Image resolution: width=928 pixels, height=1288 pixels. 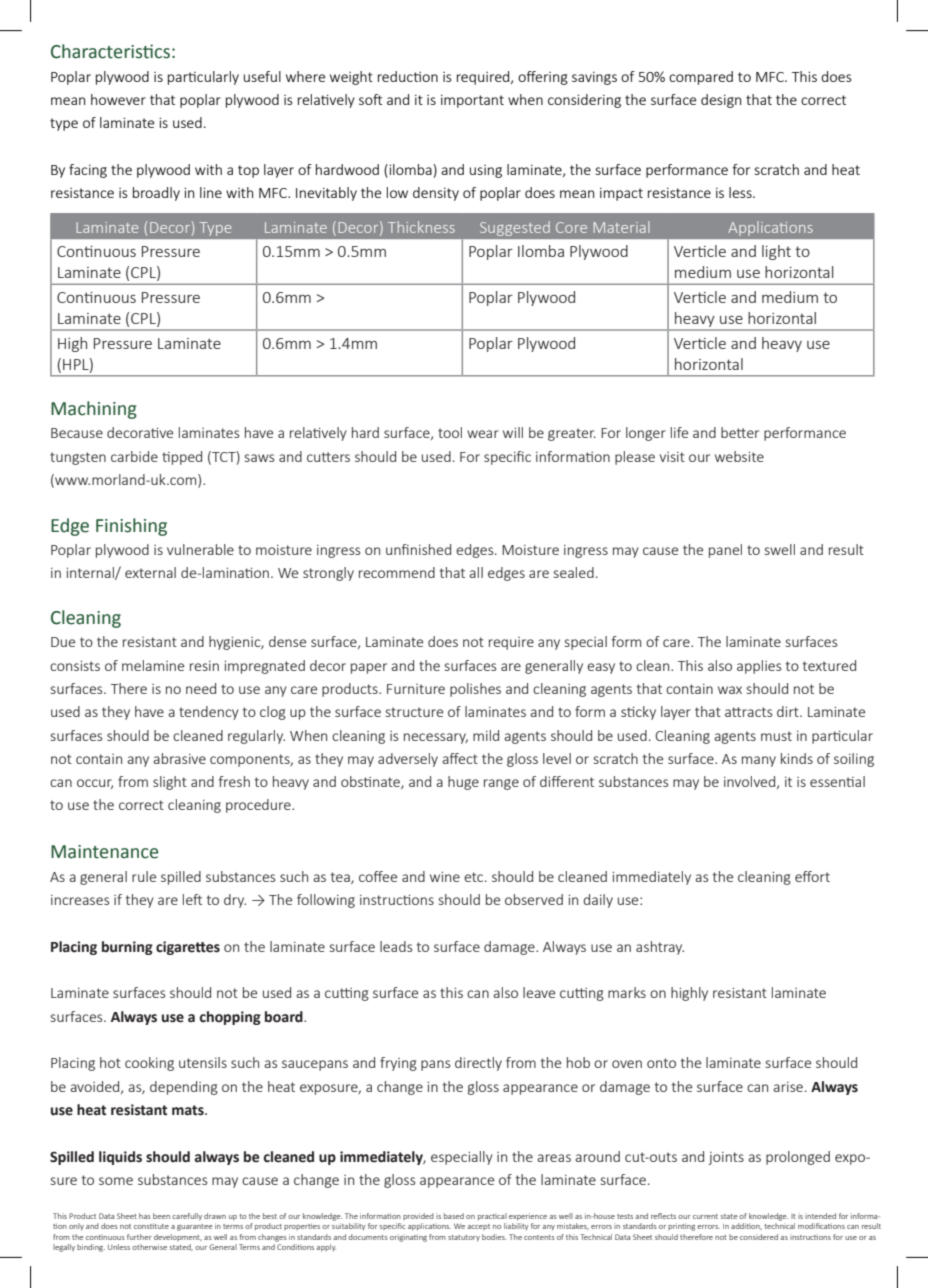 What do you see at coordinates (475, 690) in the screenshot?
I see `polishes` at bounding box center [475, 690].
